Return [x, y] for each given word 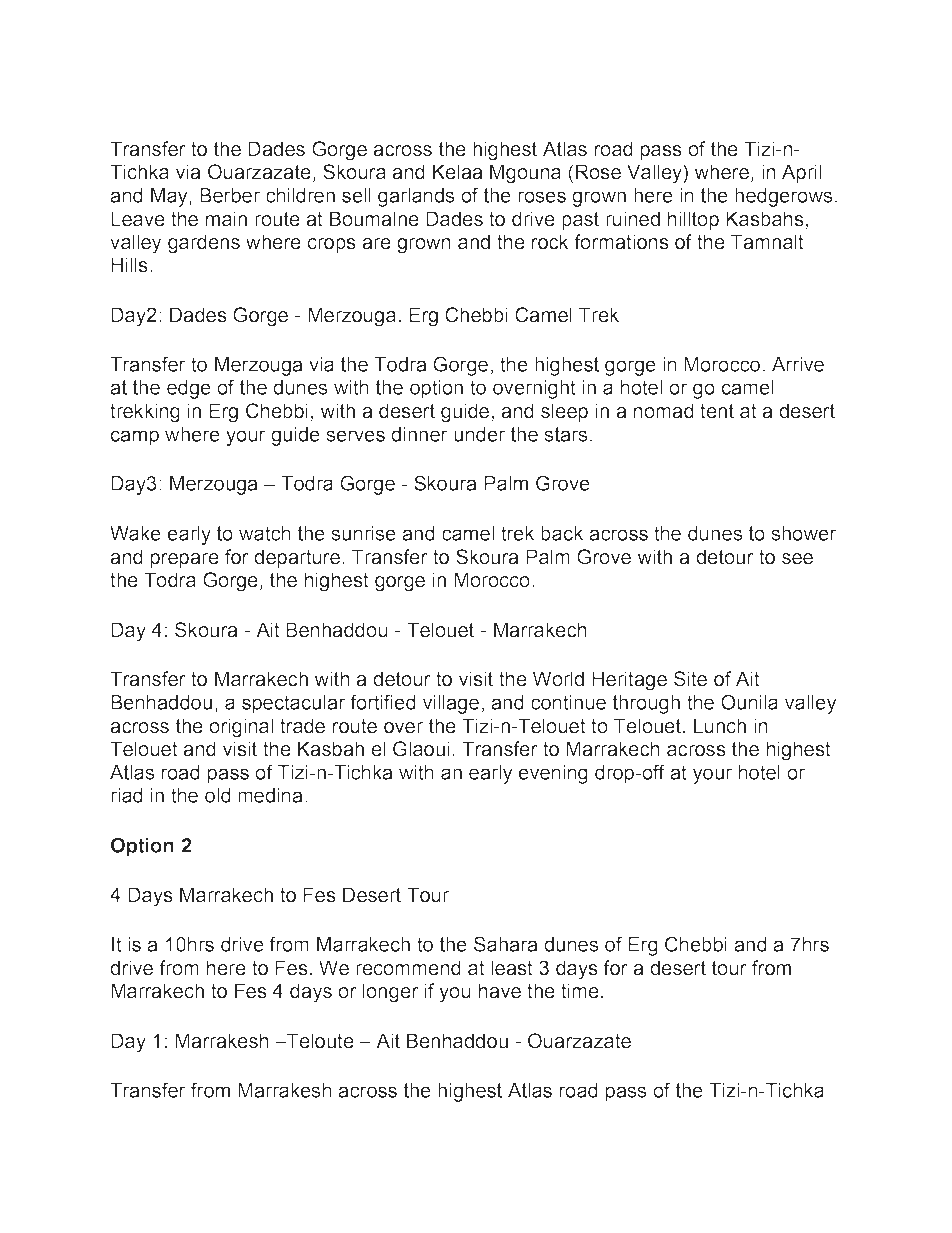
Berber [230, 195]
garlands [416, 197]
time [580, 991]
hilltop [693, 220]
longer [391, 993]
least [512, 968]
